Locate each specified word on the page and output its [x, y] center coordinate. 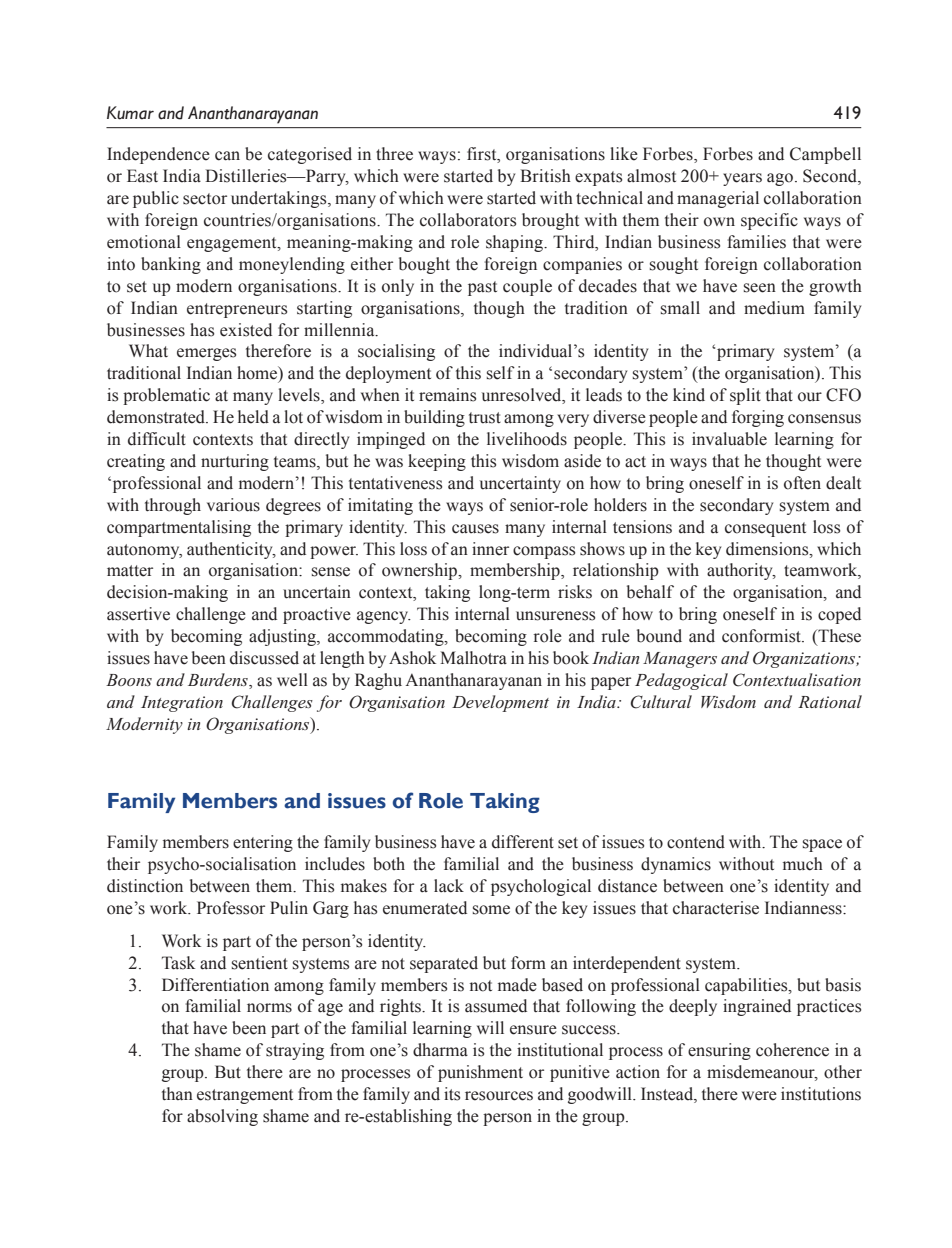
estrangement [245, 1096]
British [545, 176]
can [227, 156]
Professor [231, 908]
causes [475, 529]
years [742, 179]
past [482, 288]
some [491, 910]
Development [500, 703]
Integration [182, 704]
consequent [765, 529]
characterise [716, 908]
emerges [206, 354]
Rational [830, 701]
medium [774, 308]
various [233, 505]
